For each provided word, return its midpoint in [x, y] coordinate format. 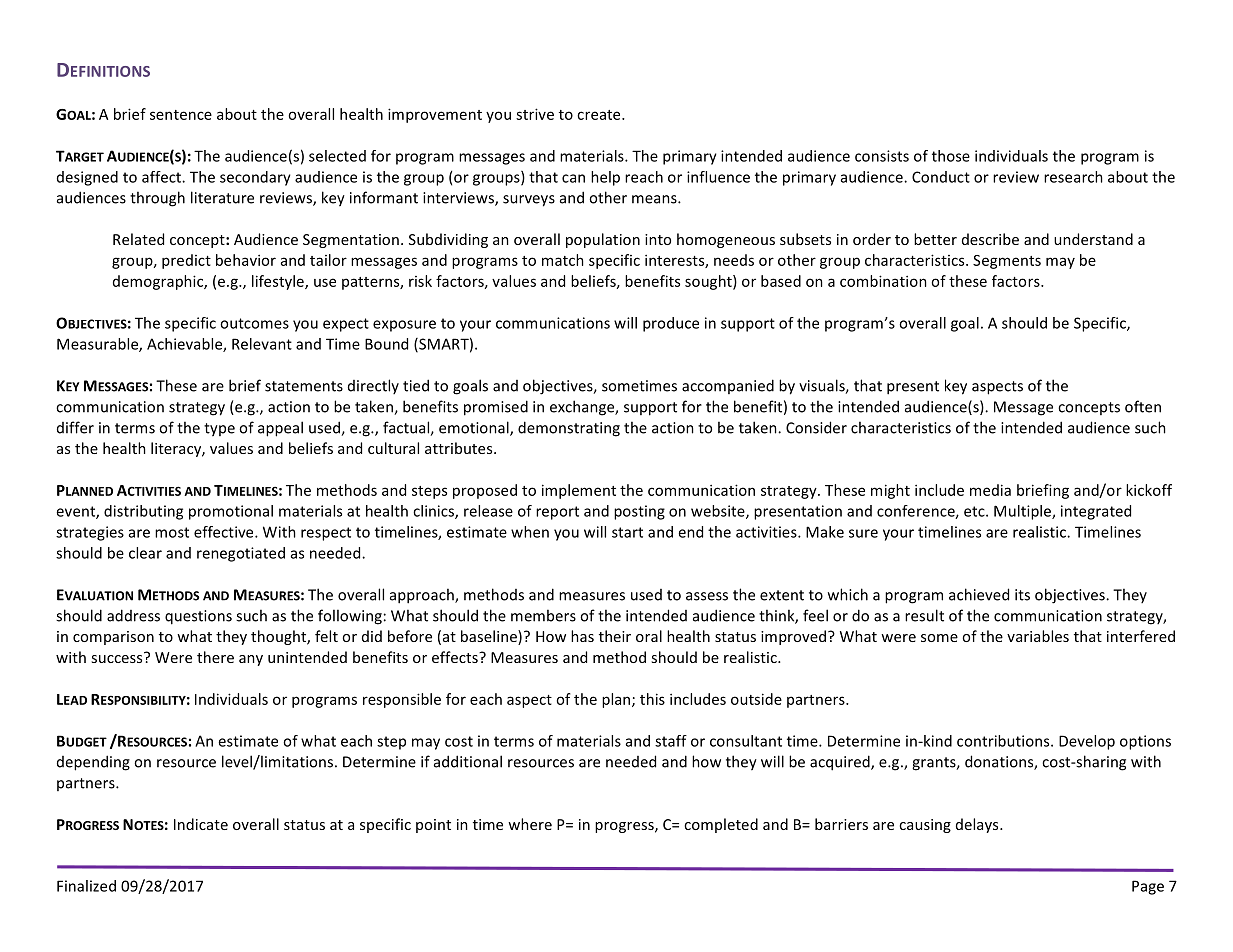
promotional [231, 512]
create [600, 115]
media [990, 490]
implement [579, 491]
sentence [181, 115]
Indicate [201, 824]
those [951, 156]
